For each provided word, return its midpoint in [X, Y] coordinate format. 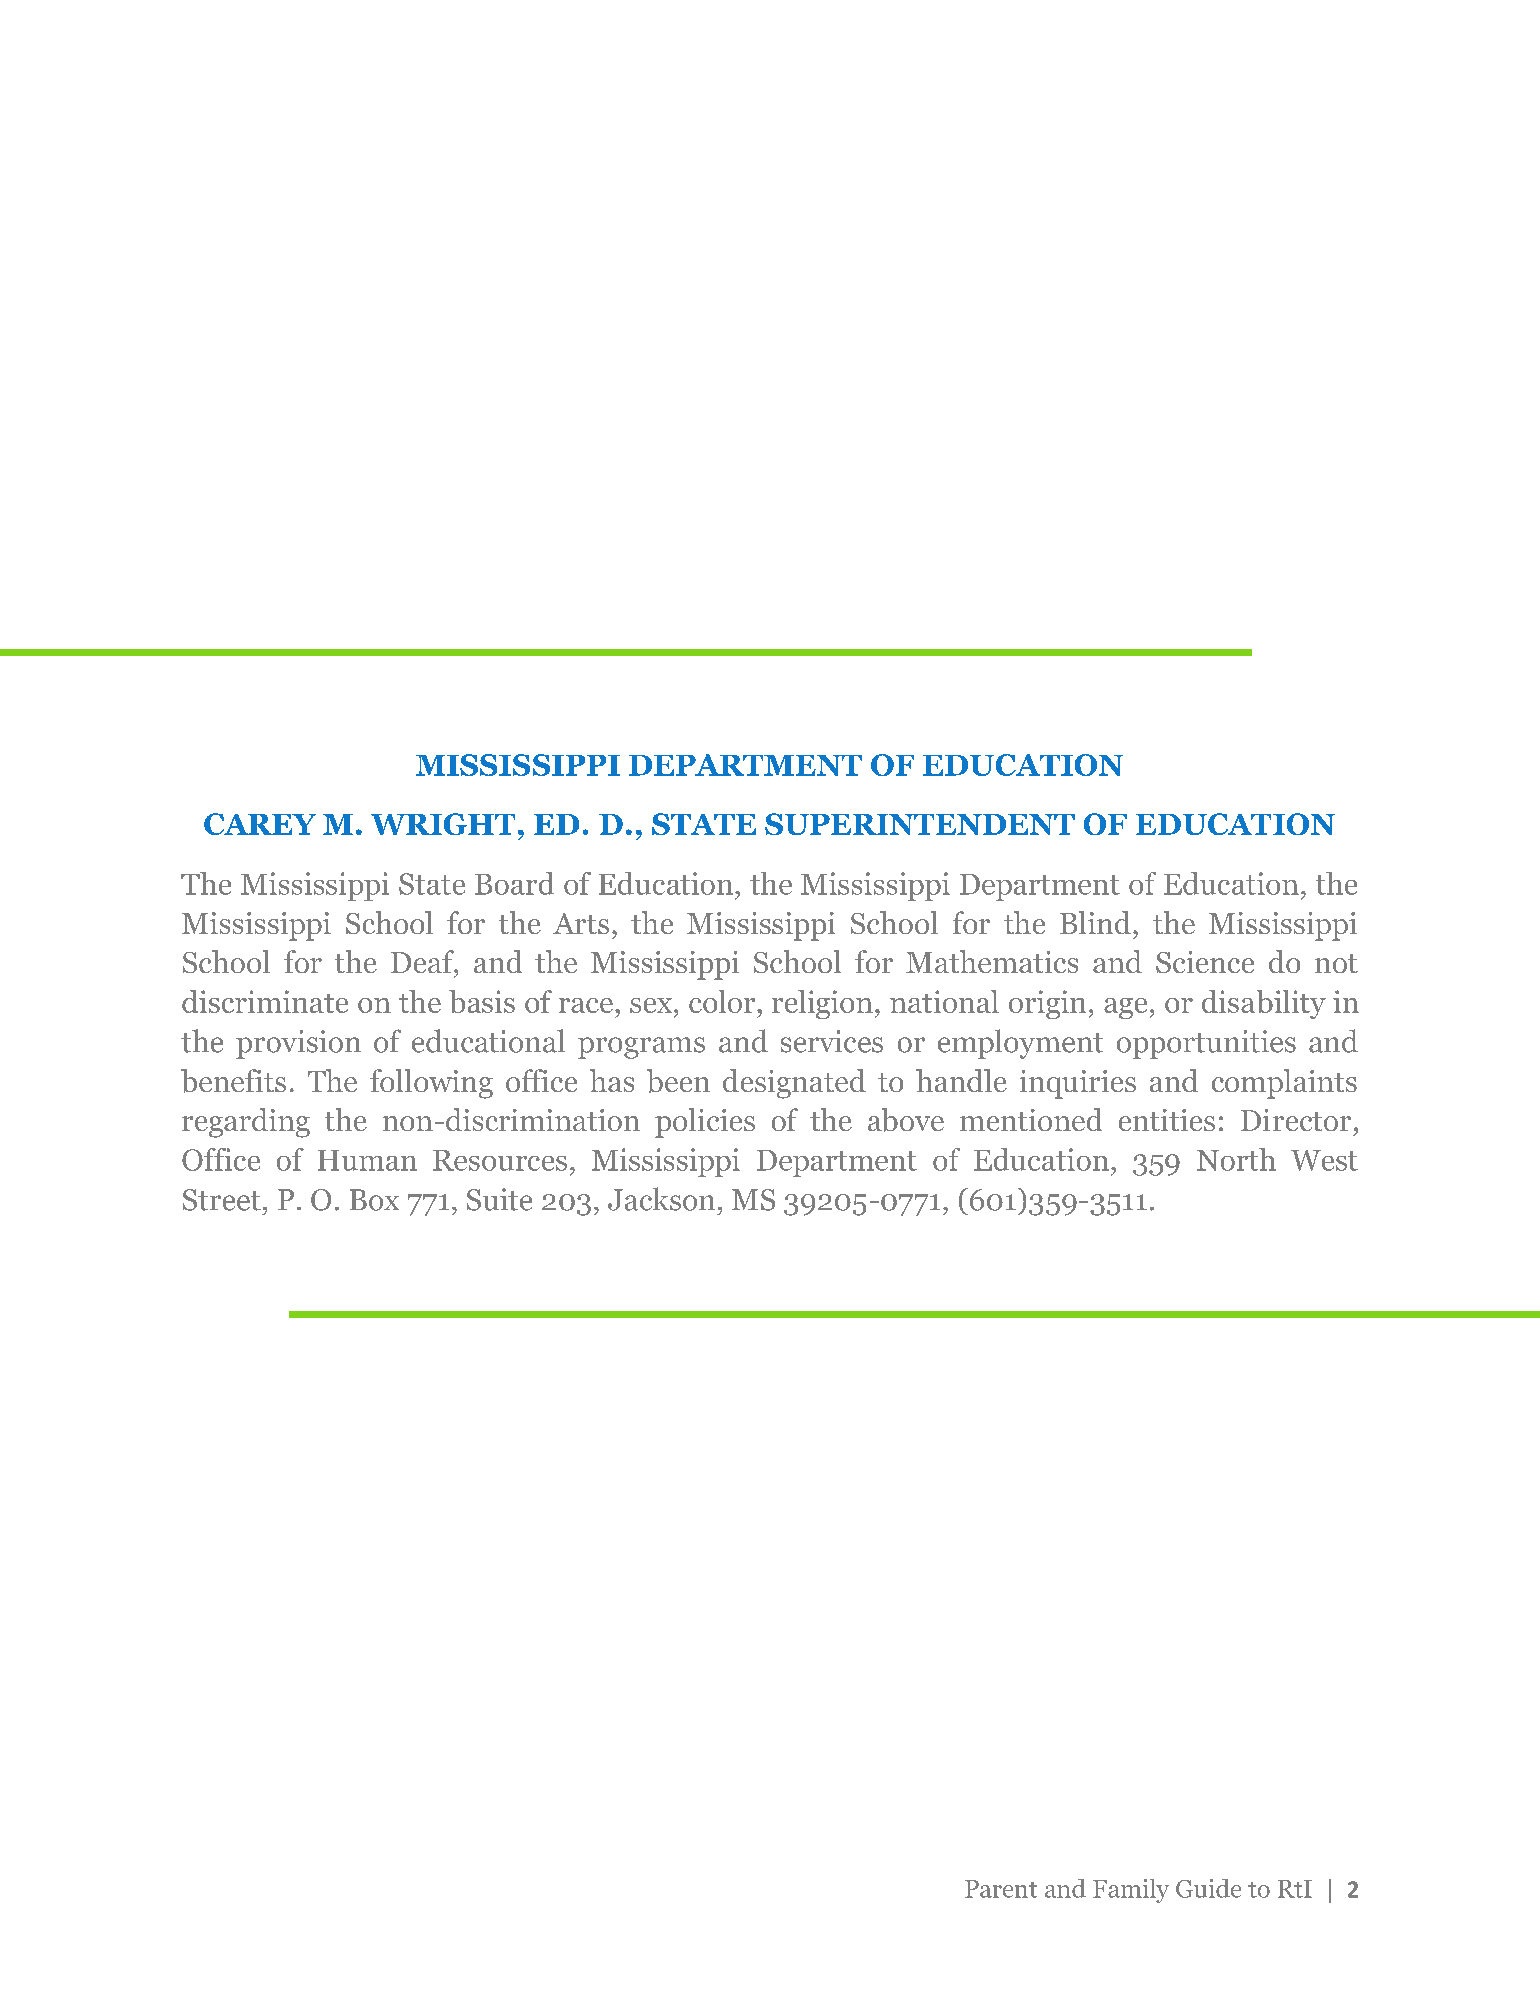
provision [298, 1044]
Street [222, 1200]
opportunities [1206, 1044]
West [1324, 1160]
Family [1131, 1891]
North [1236, 1159]
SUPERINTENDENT [920, 824]
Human [367, 1160]
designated [794, 1084]
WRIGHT [443, 824]
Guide [1208, 1888]
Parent [1001, 1889]
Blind [1095, 922]
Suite [499, 1199]
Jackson [661, 1199]
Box [374, 1200]
